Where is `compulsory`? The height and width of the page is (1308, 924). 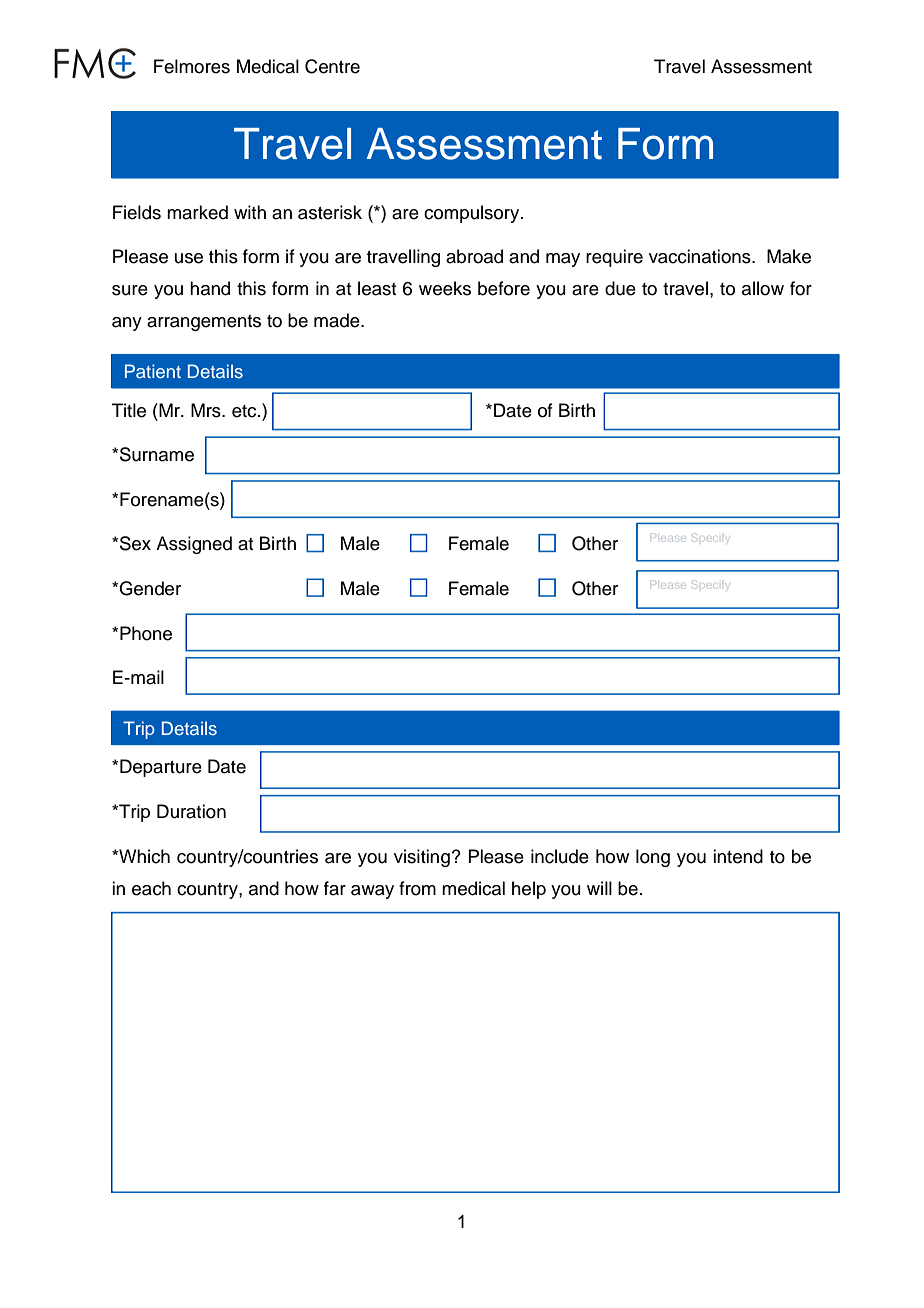 compulsory is located at coordinates (473, 214).
